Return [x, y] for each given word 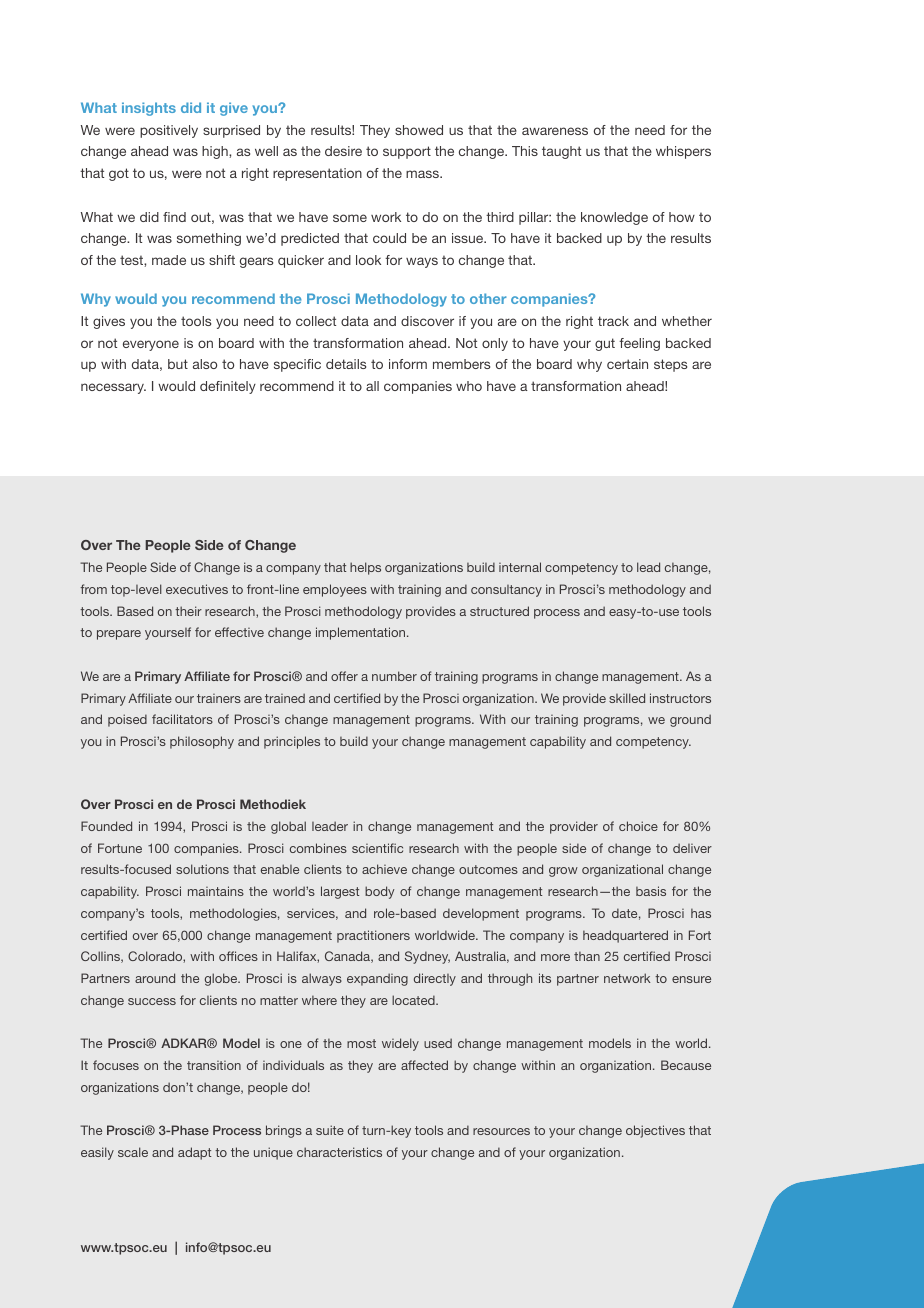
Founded [106, 826]
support [407, 152]
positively [169, 131]
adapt [194, 1153]
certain [627, 364]
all [372, 386]
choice [638, 826]
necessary [113, 388]
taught [561, 152]
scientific [377, 848]
